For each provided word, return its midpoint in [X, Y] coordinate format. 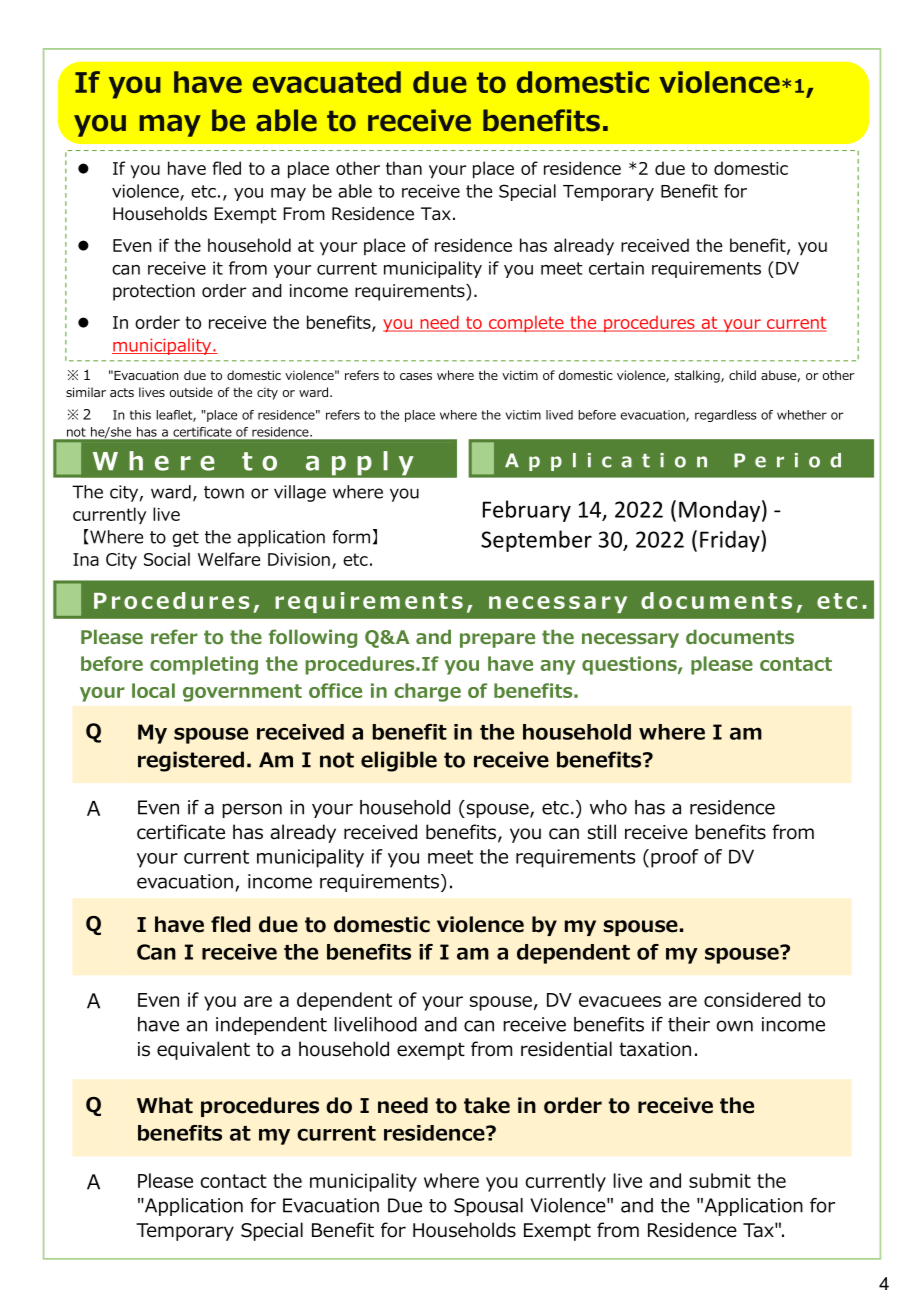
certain [616, 268]
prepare [497, 640]
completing [204, 665]
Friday [731, 541]
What [165, 1105]
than [404, 168]
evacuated [327, 82]
